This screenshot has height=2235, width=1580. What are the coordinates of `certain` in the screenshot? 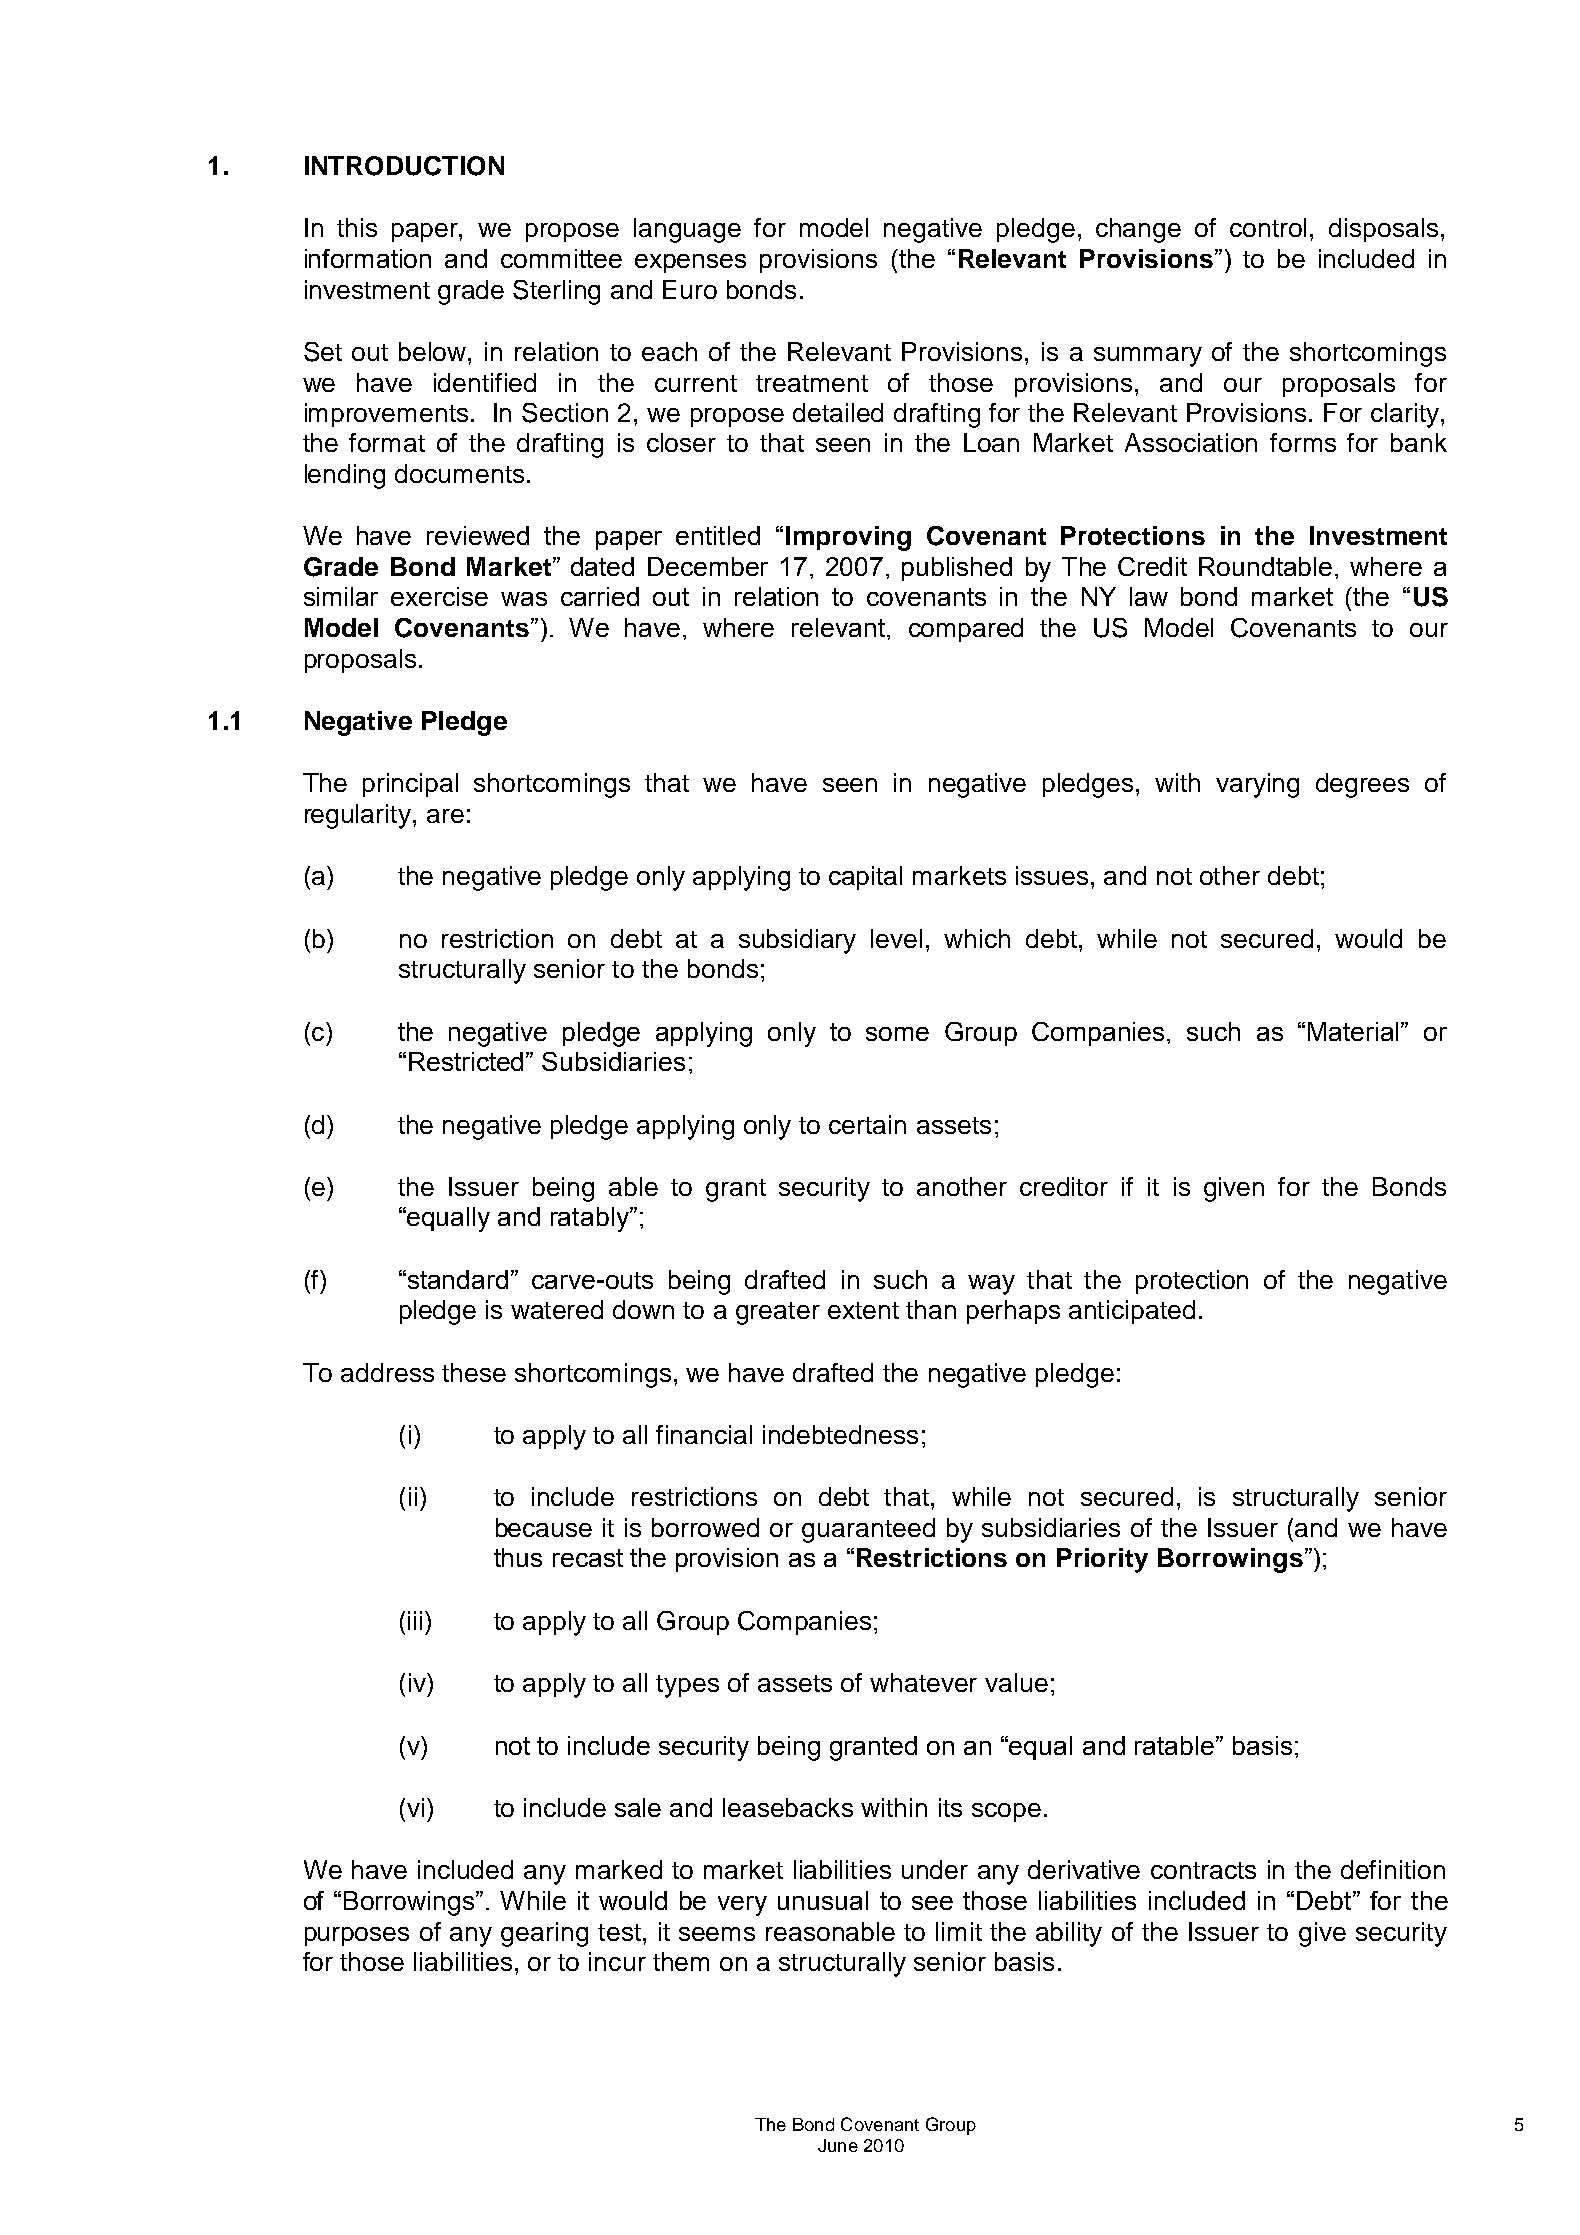 It's located at (867, 1124).
